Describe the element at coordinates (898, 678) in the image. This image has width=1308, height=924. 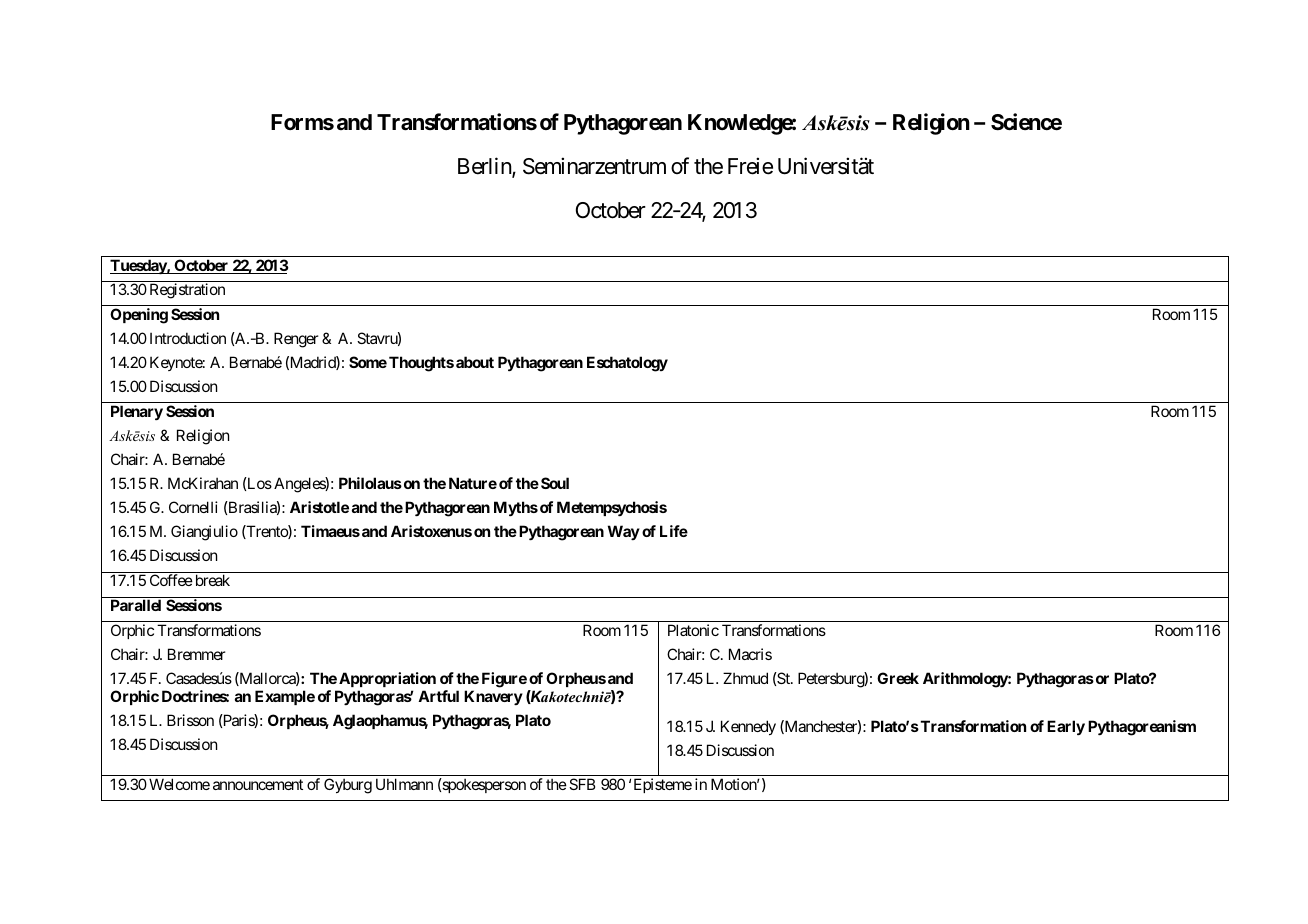
I see `Greek` at that location.
